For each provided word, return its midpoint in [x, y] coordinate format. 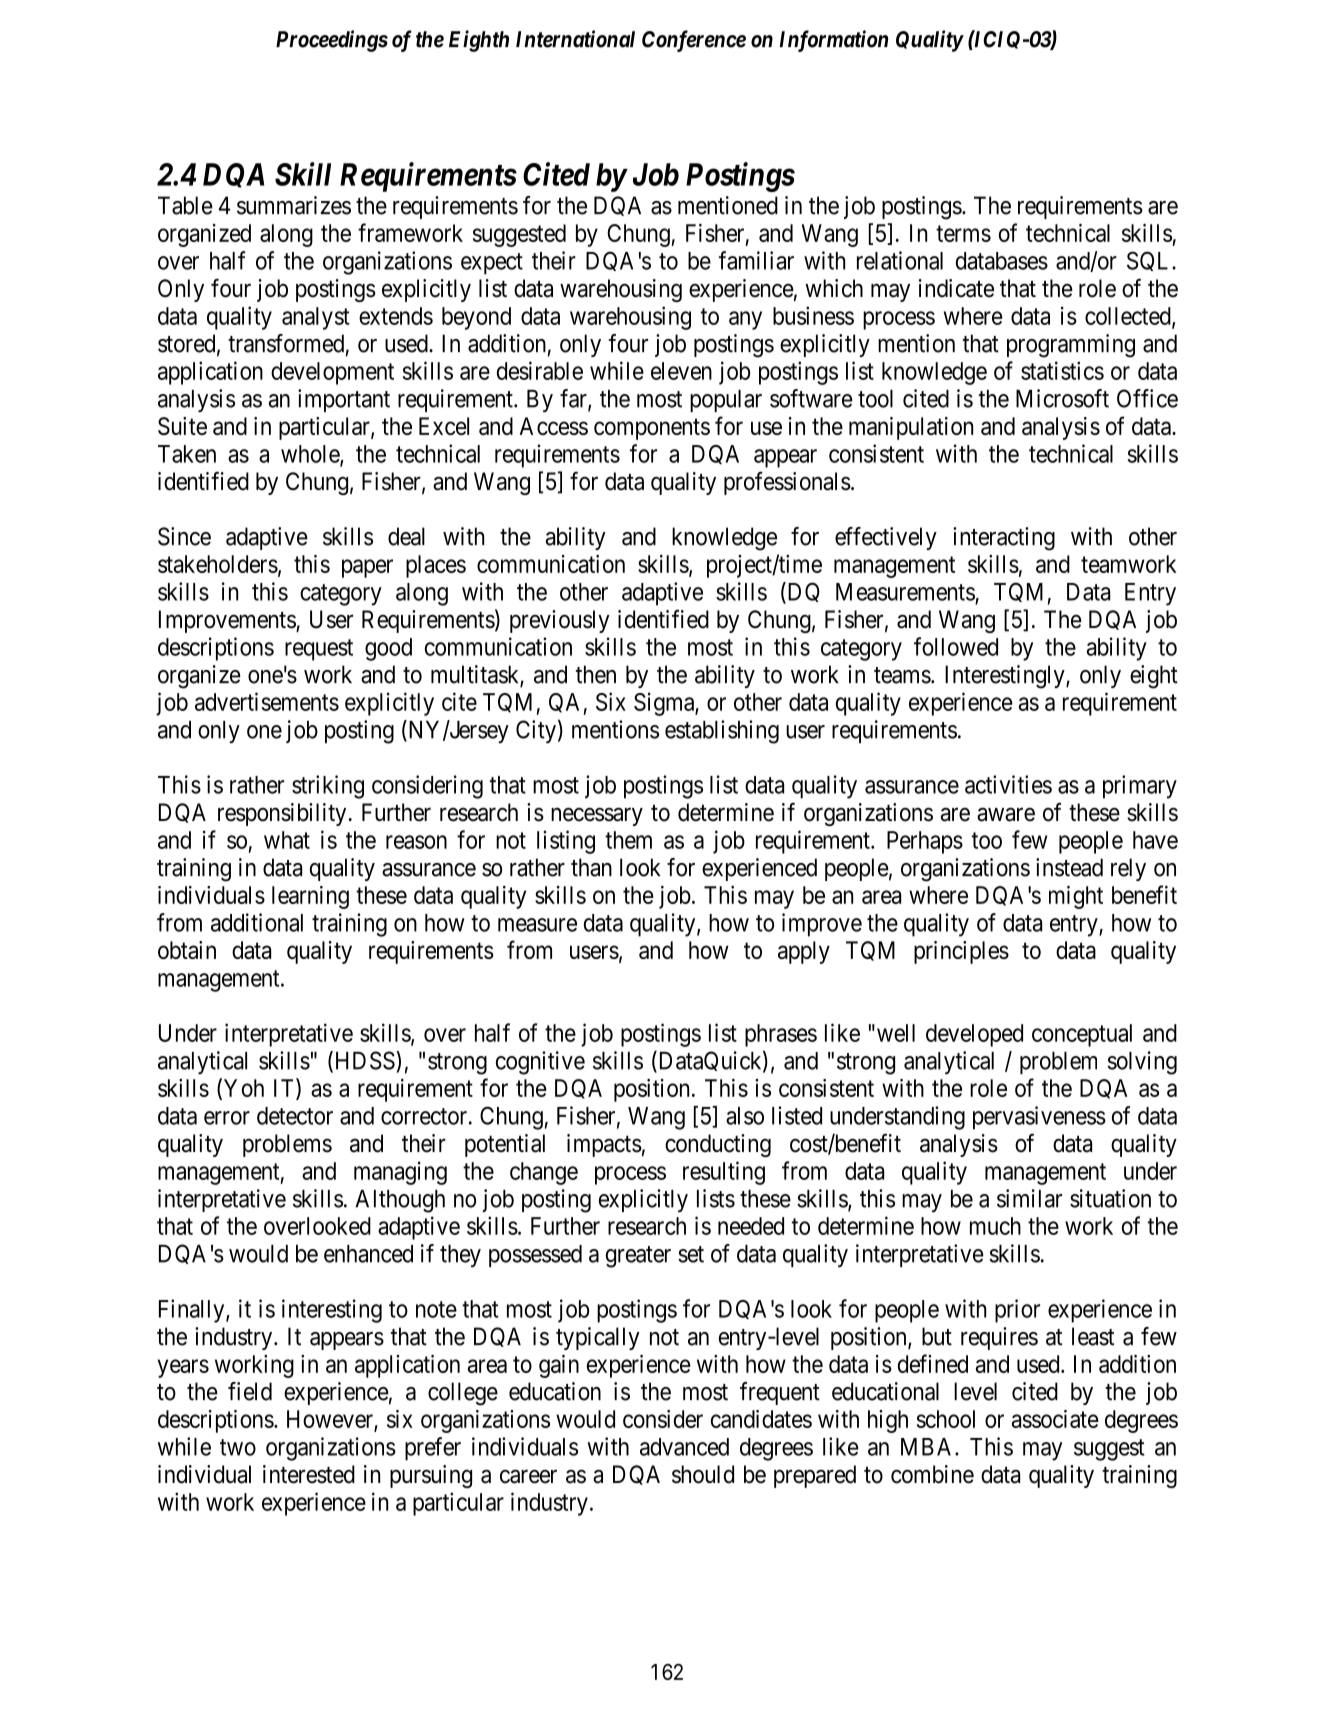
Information [834, 41]
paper [367, 568]
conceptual [1082, 1035]
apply [804, 952]
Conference [694, 41]
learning [310, 897]
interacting [1004, 539]
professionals [787, 483]
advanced [684, 1447]
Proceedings [332, 41]
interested [309, 1474]
